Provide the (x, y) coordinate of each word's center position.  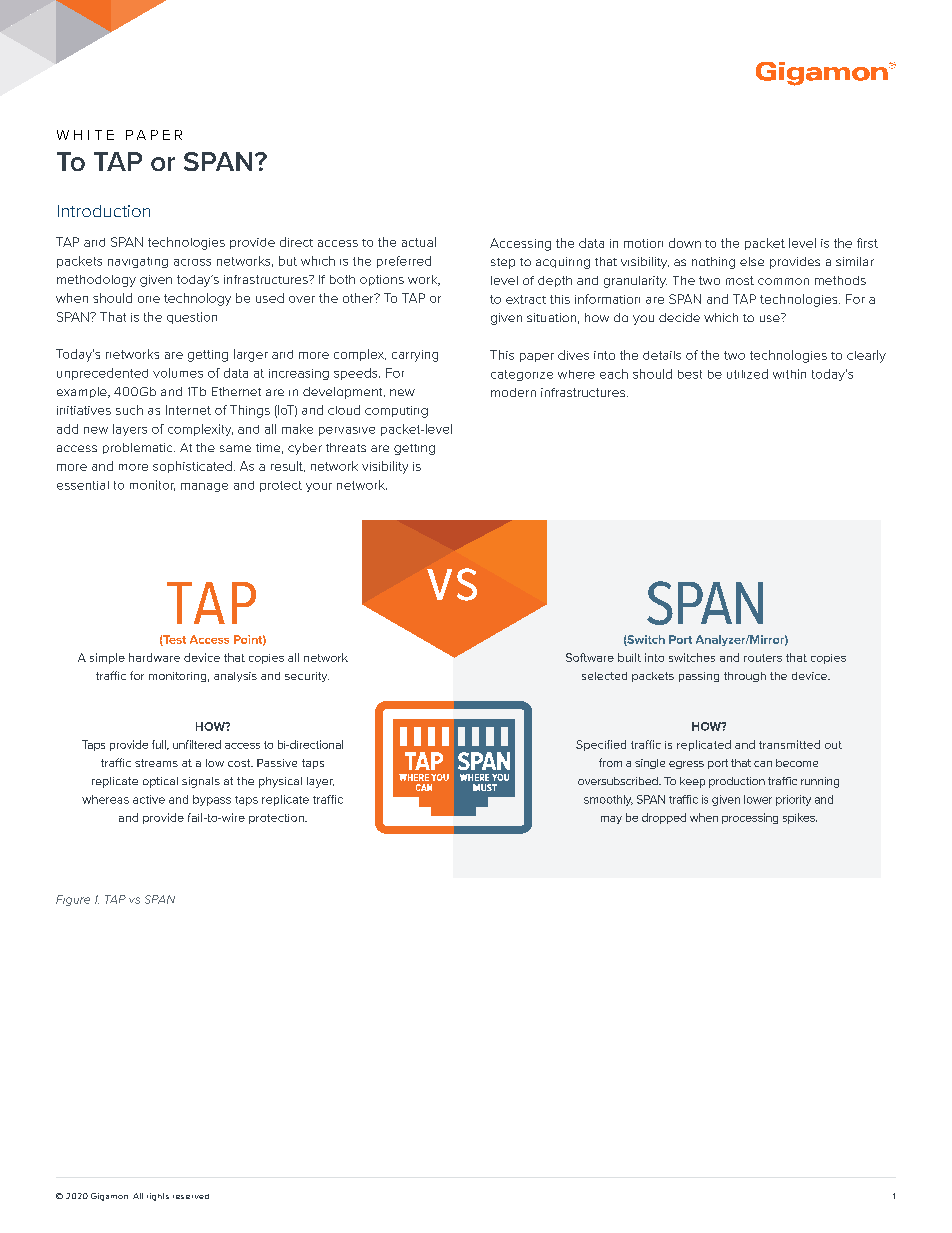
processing (750, 818)
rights (158, 1197)
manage (204, 487)
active (149, 799)
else (752, 261)
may (611, 820)
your (319, 487)
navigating (138, 262)
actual (419, 242)
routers (763, 658)
